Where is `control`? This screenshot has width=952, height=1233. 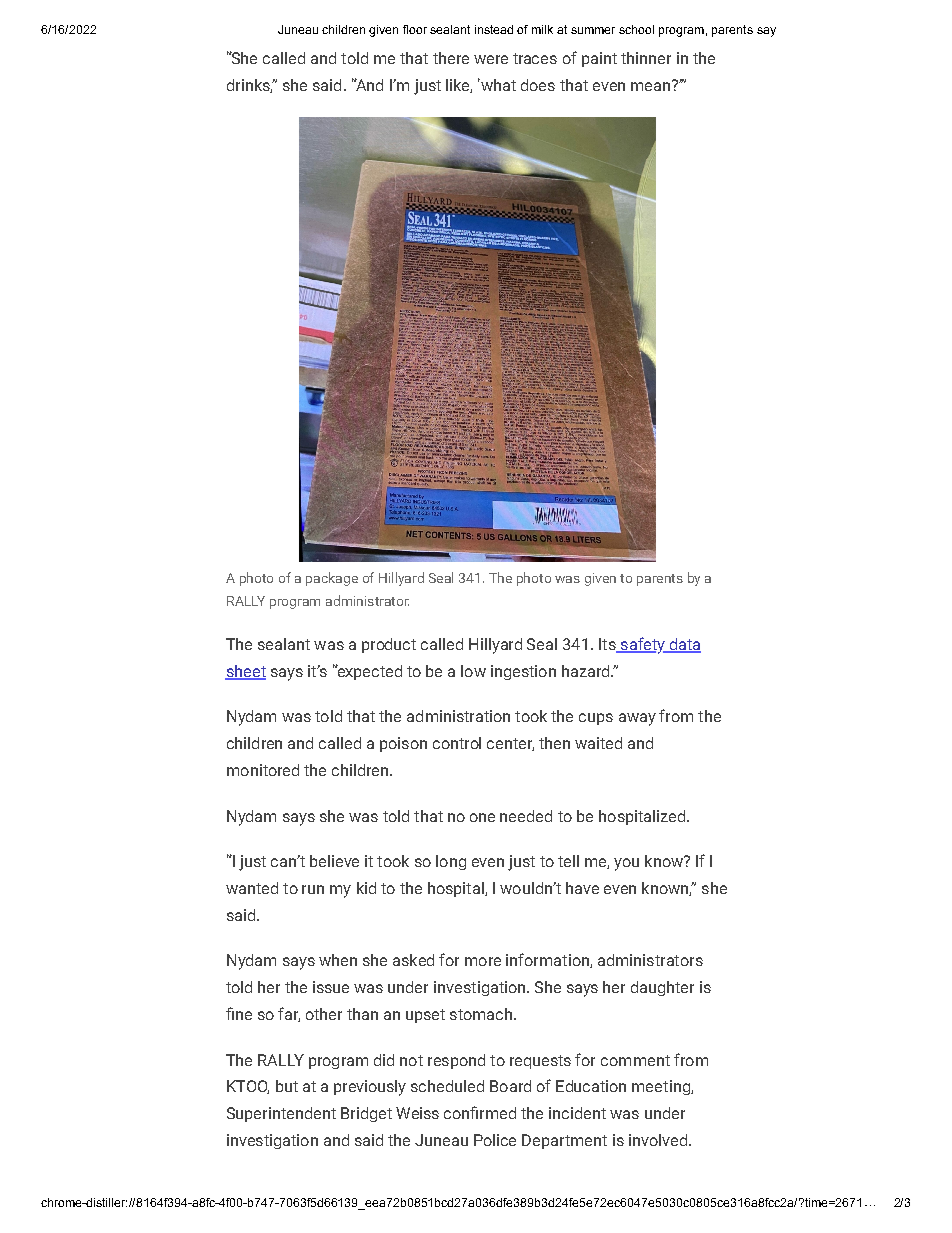
control is located at coordinates (457, 743).
